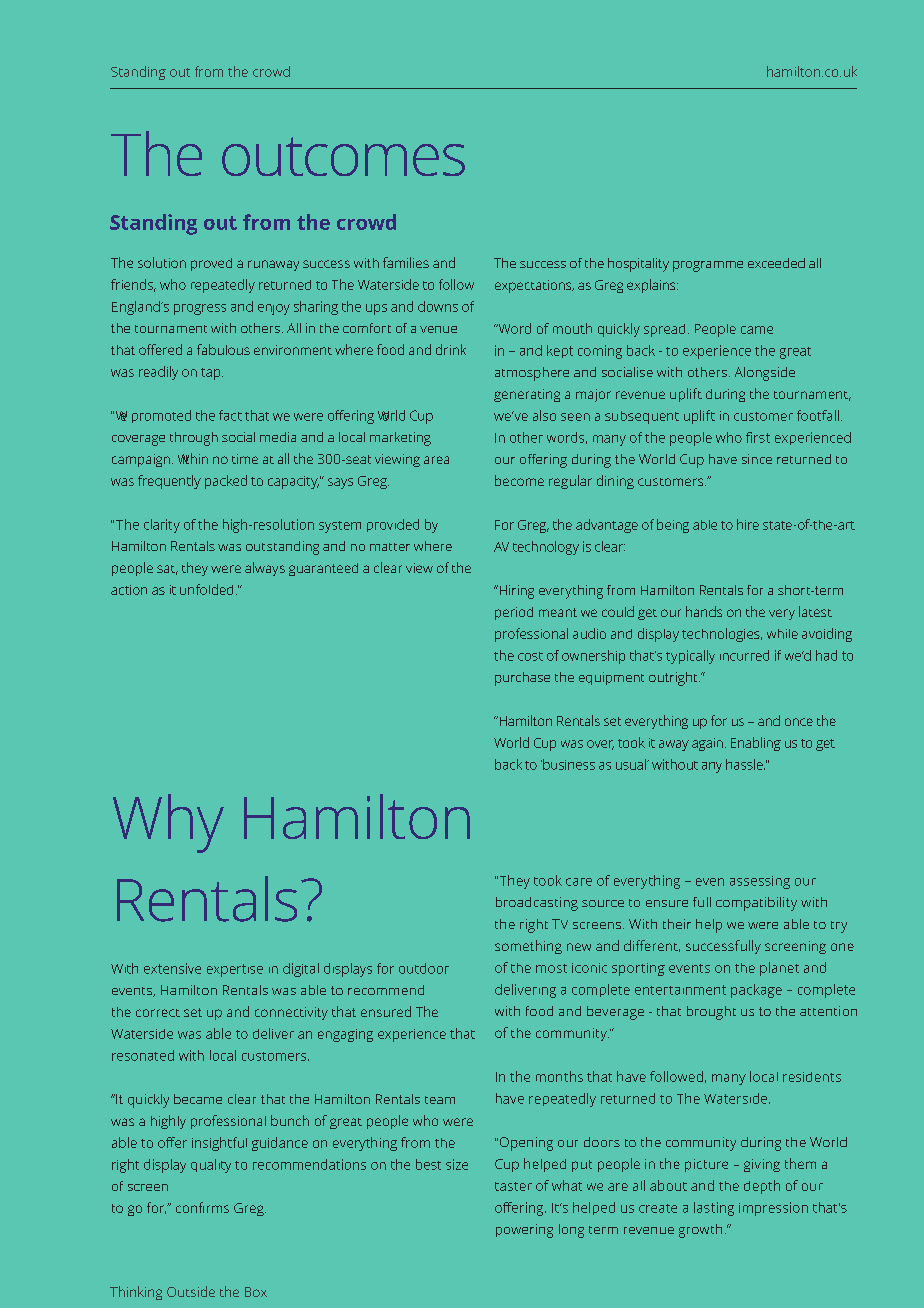 The width and height of the image is (924, 1308). I want to click on Enabling, so click(756, 744).
